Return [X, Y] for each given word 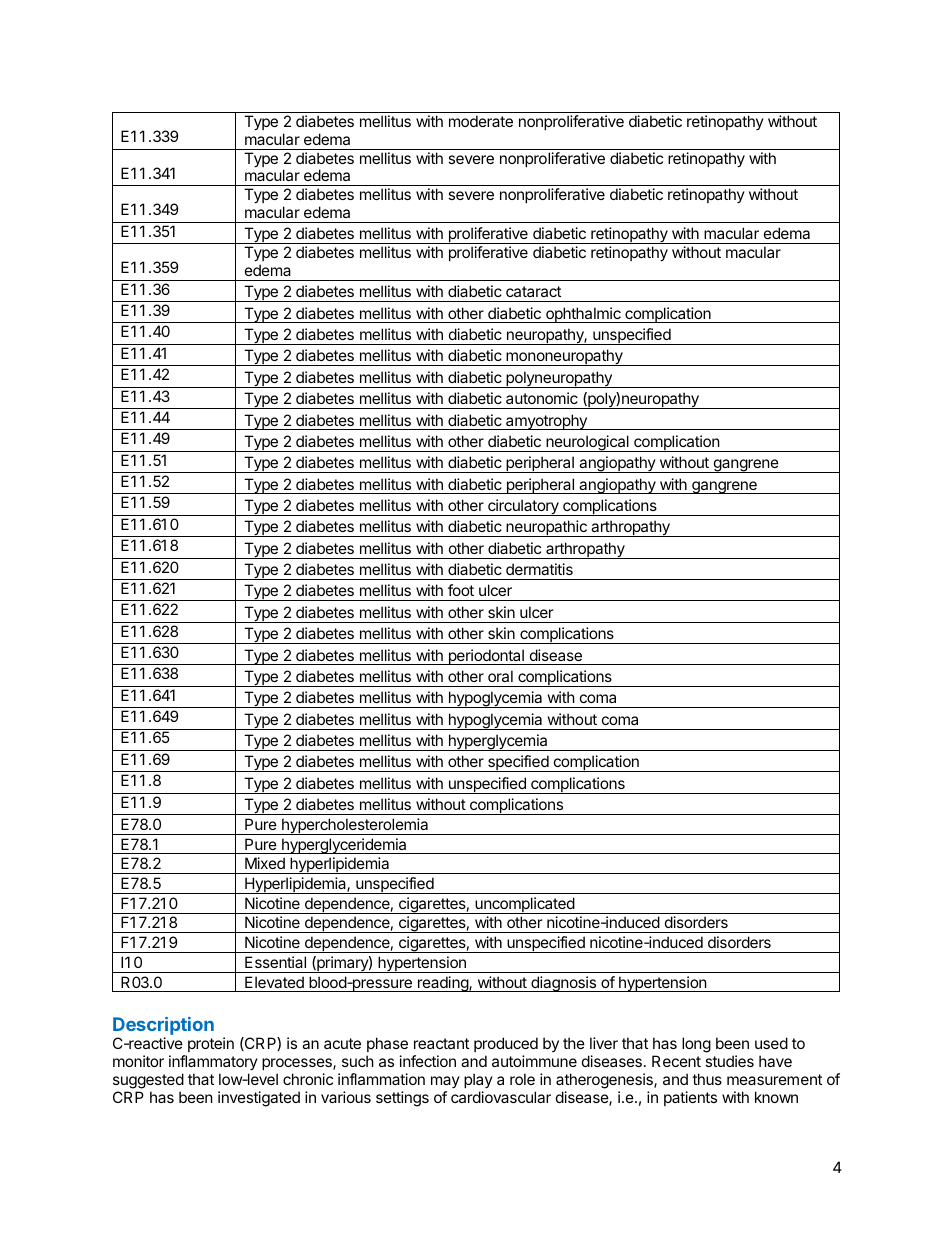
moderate [481, 121]
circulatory [523, 507]
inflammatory [213, 1062]
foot [461, 590]
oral [500, 676]
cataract [533, 291]
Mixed [265, 863]
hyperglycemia [498, 742]
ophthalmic [583, 315]
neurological [587, 443]
